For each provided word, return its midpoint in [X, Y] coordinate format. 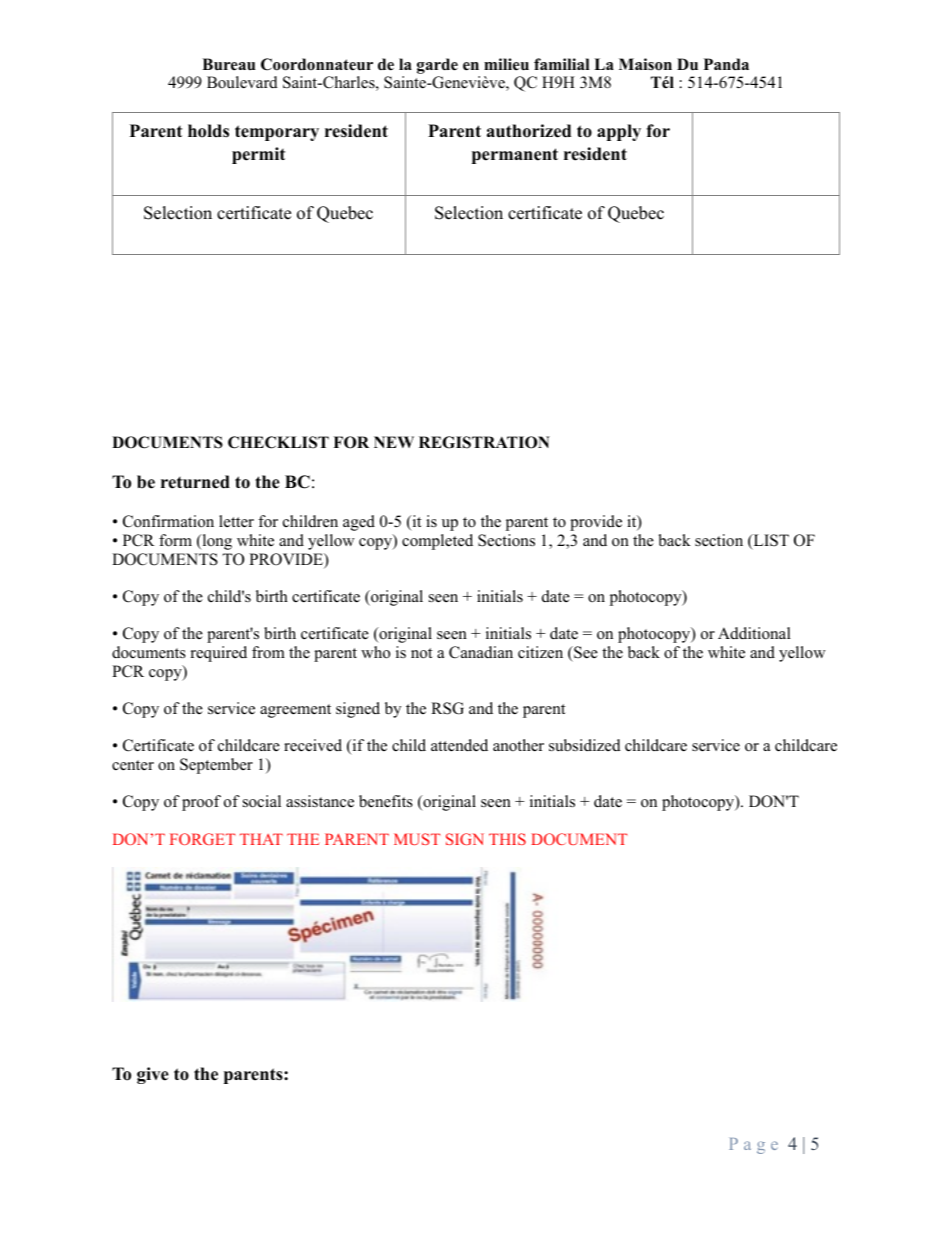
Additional [754, 633]
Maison [645, 64]
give [153, 1075]
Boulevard [242, 82]
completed [437, 542]
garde [437, 66]
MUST [417, 839]
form [175, 540]
